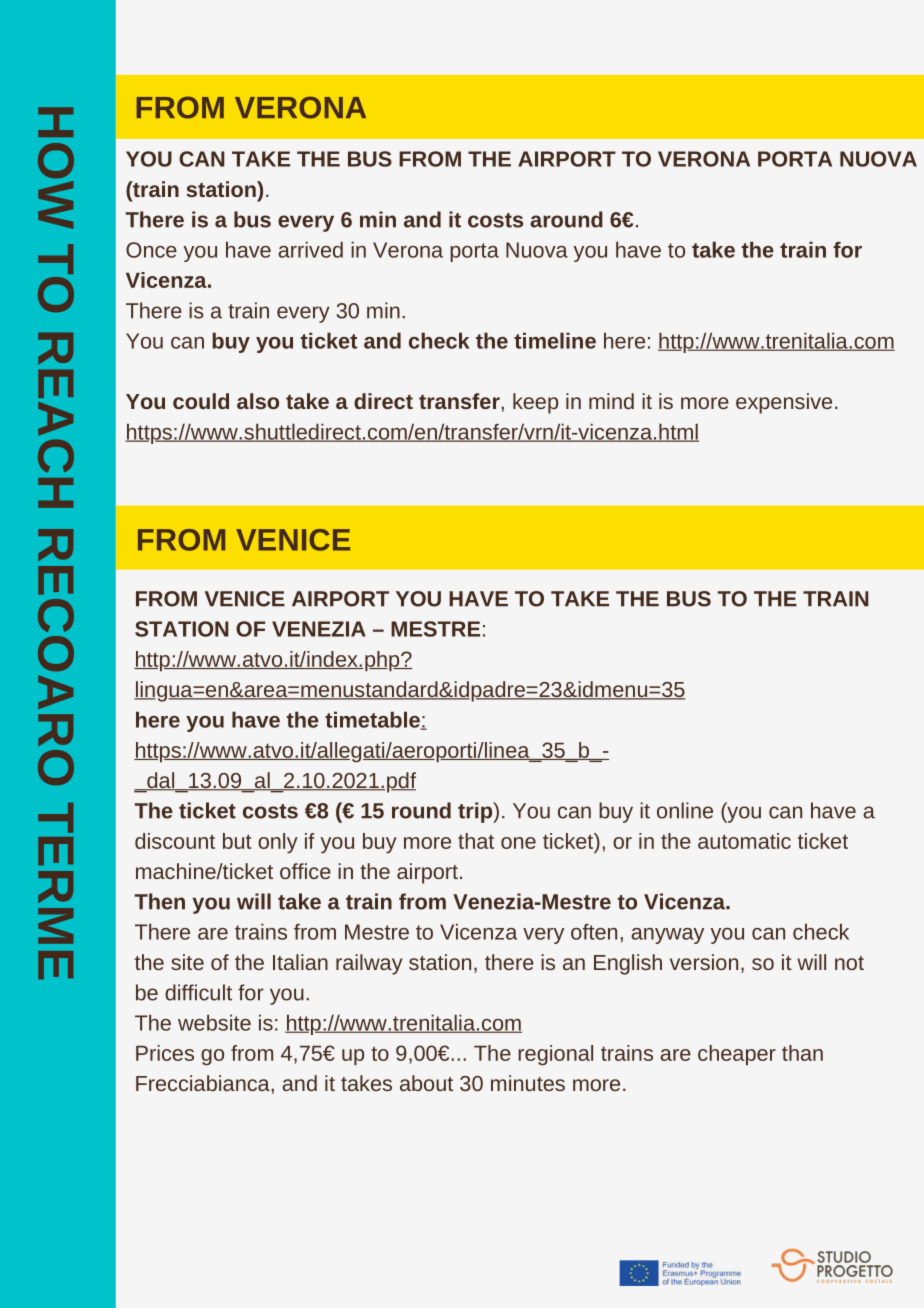  What do you see at coordinates (373, 720) in the screenshot?
I see `timetable` at bounding box center [373, 720].
